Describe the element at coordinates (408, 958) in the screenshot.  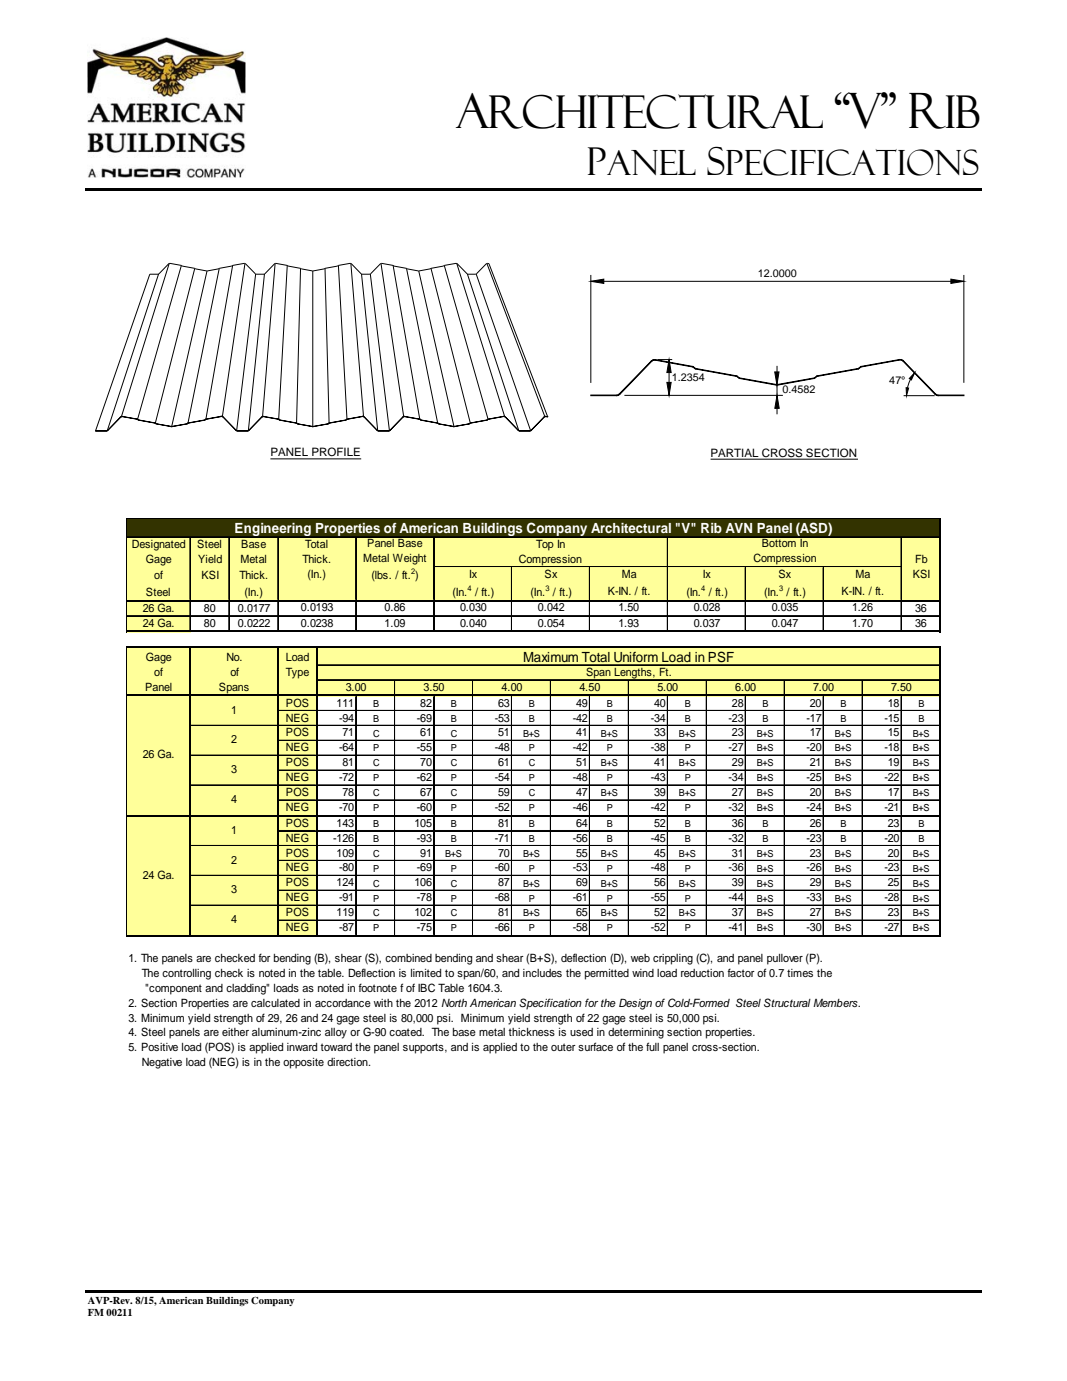
I see `combined` at that location.
